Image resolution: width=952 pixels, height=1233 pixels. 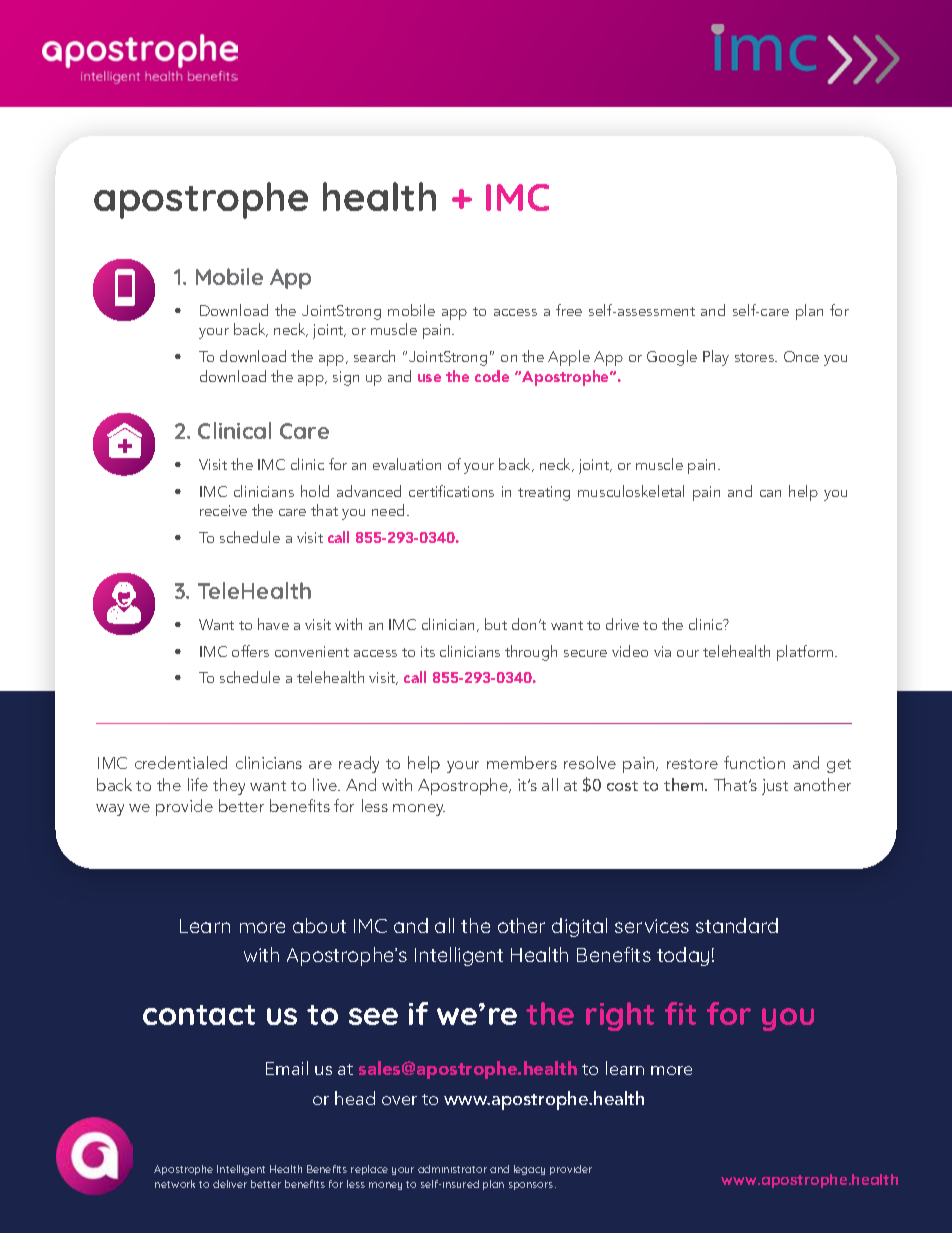 I want to click on administrator, so click(x=452, y=1169).
